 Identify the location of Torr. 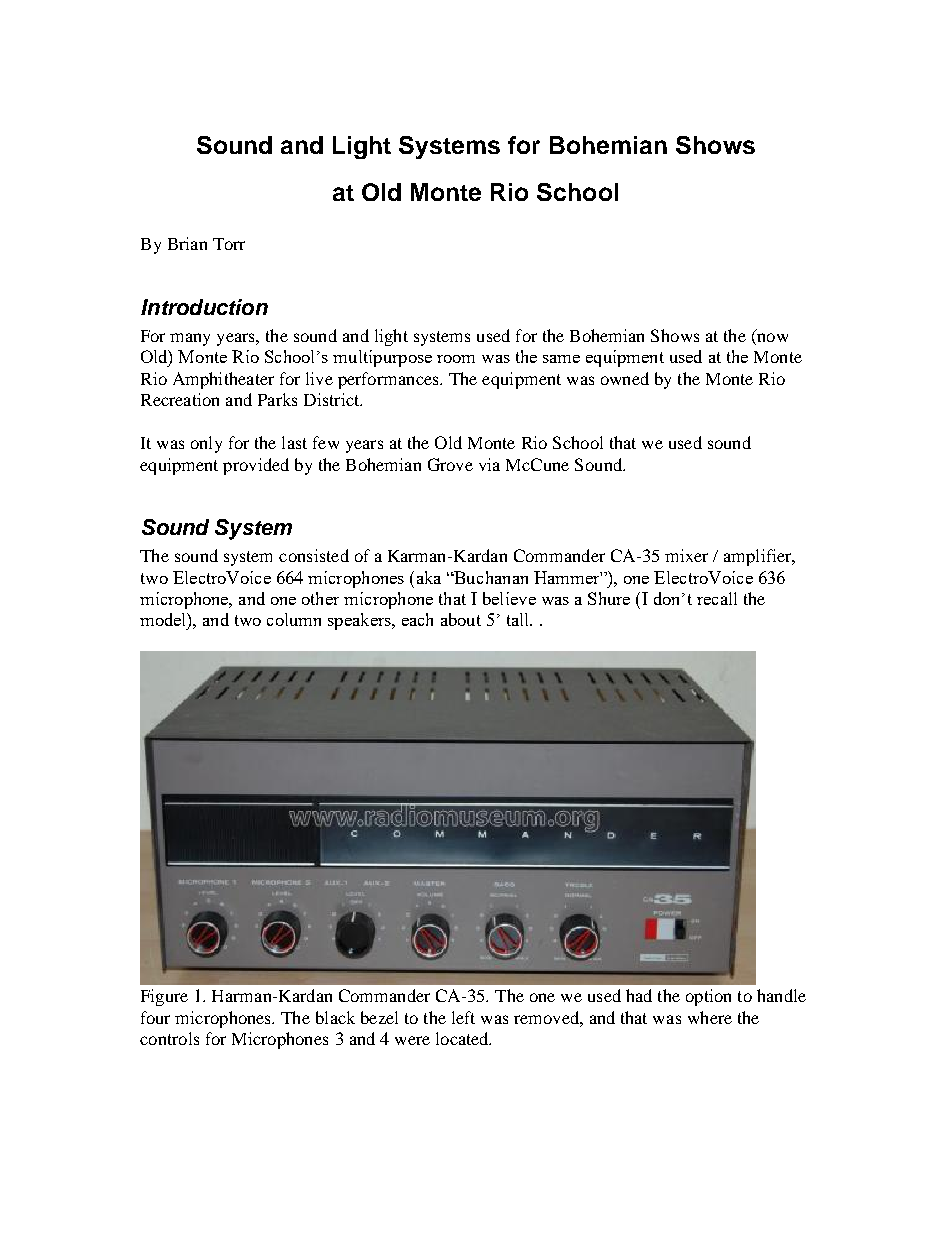
(229, 244).
